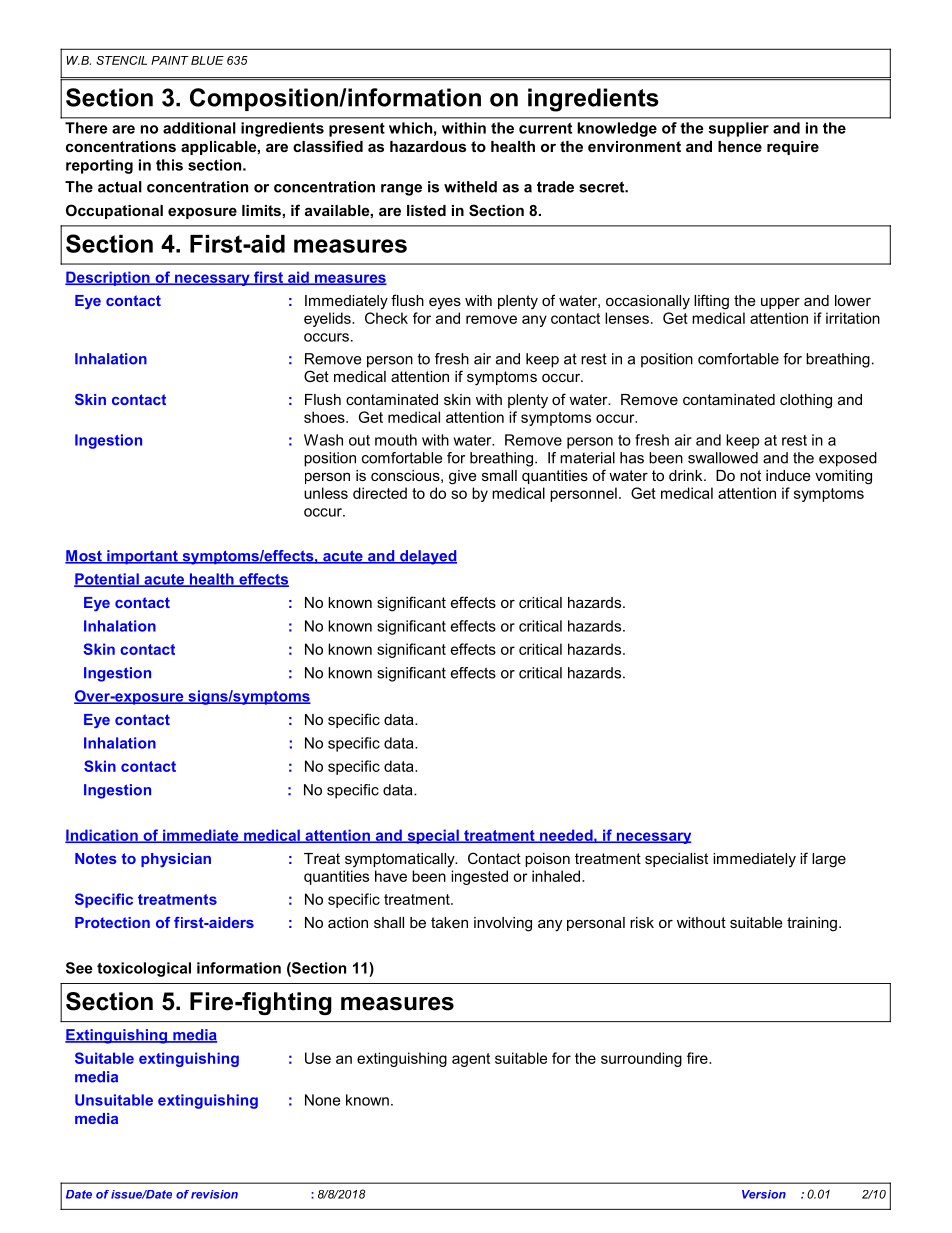 This page has width=952, height=1233. What do you see at coordinates (471, 1060) in the page?
I see `agent` at bounding box center [471, 1060].
